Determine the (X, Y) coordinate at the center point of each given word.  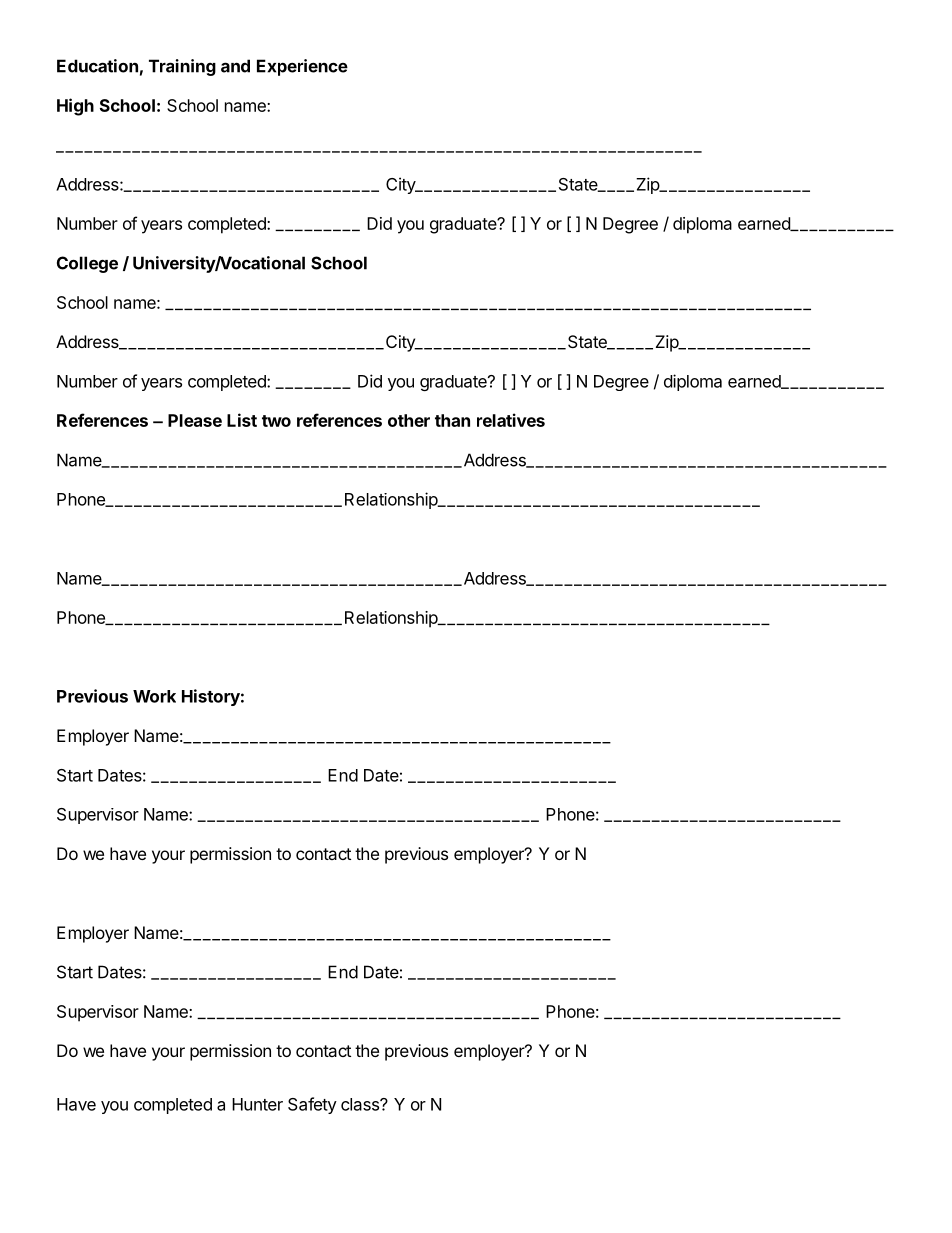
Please (195, 420)
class (361, 1104)
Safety (312, 1105)
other (409, 420)
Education (97, 66)
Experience (302, 67)
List (242, 420)
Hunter (257, 1104)
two (276, 421)
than (452, 420)
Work (154, 696)
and (235, 66)
